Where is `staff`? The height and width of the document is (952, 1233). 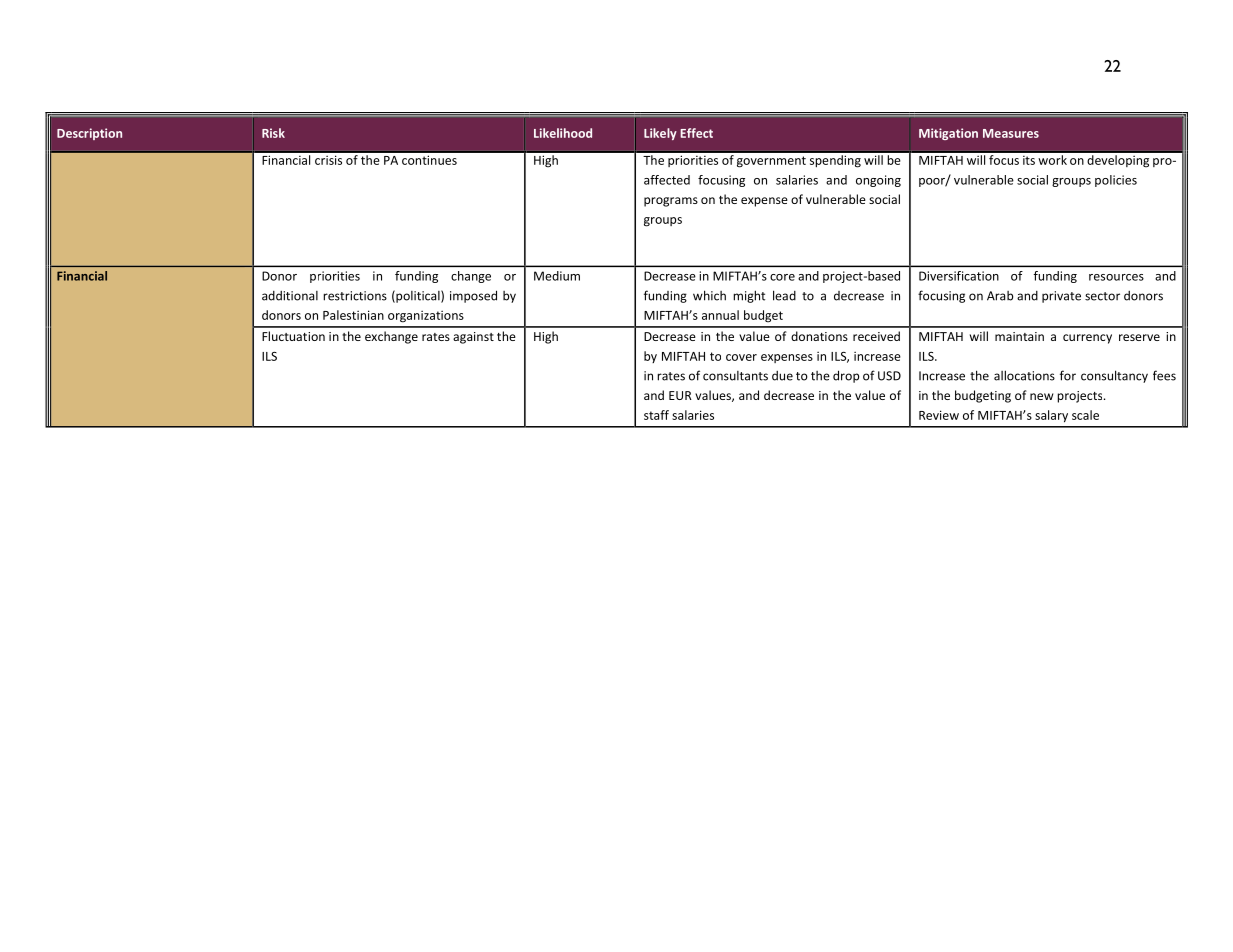 staff is located at coordinates (656, 415).
